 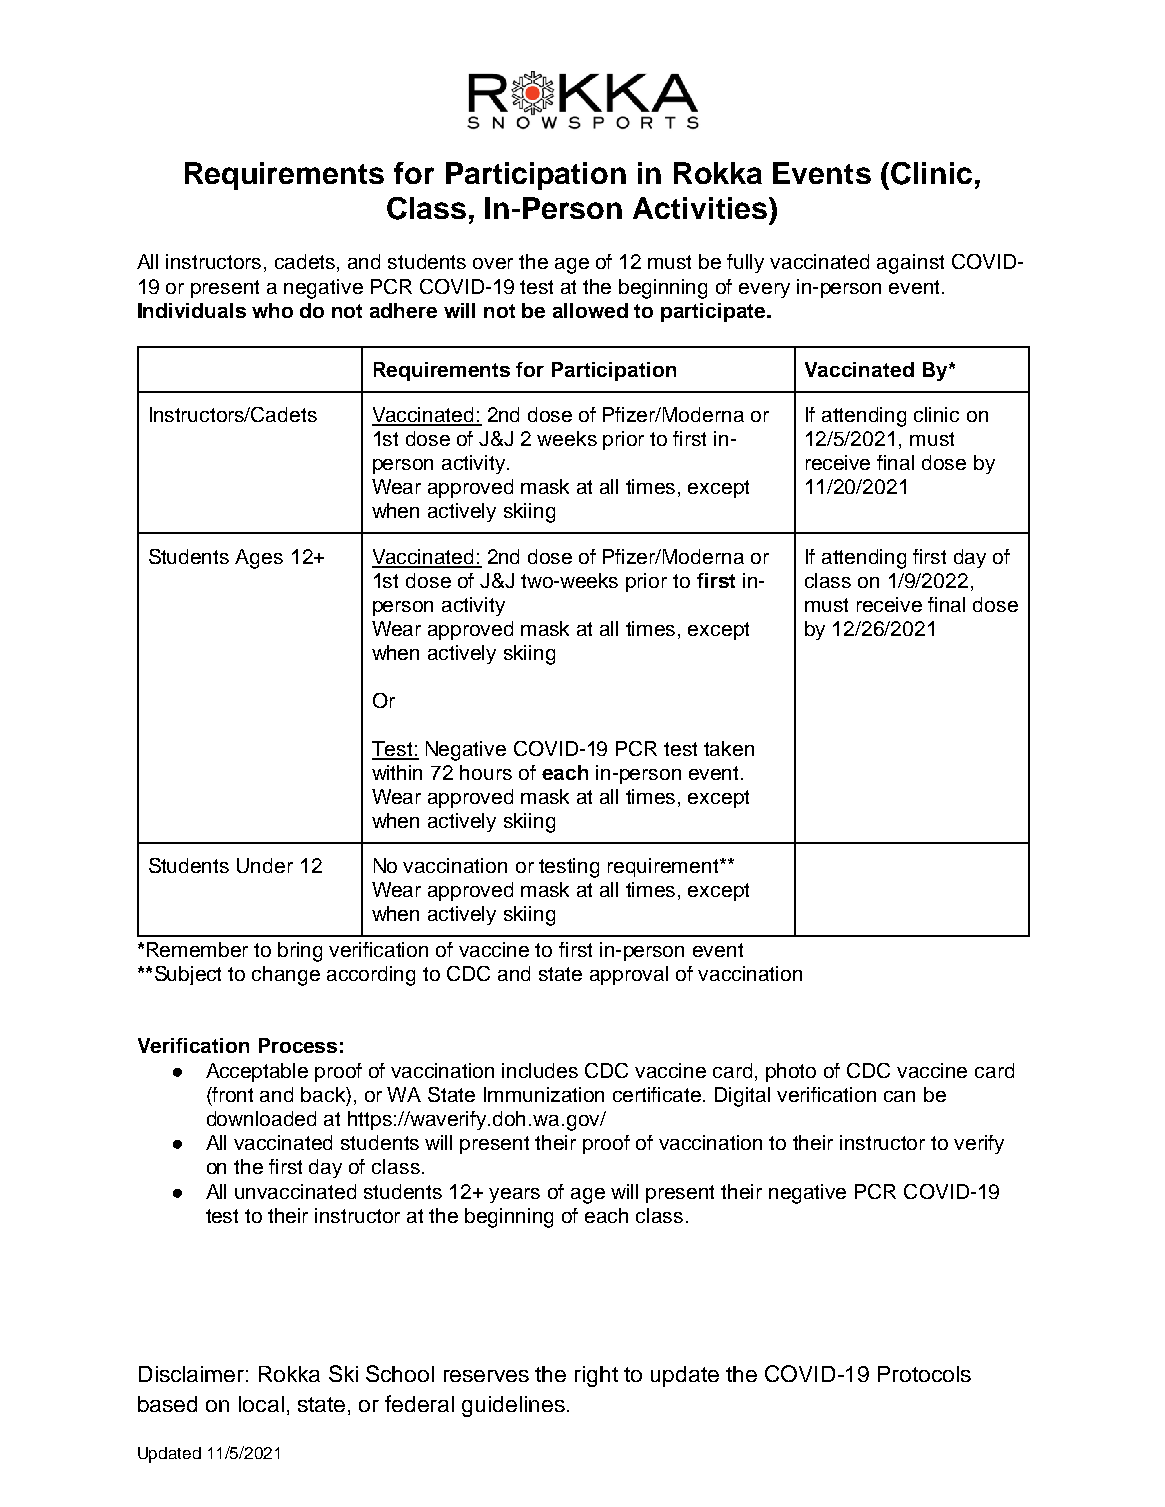 What do you see at coordinates (261, 1404) in the screenshot?
I see `local` at bounding box center [261, 1404].
